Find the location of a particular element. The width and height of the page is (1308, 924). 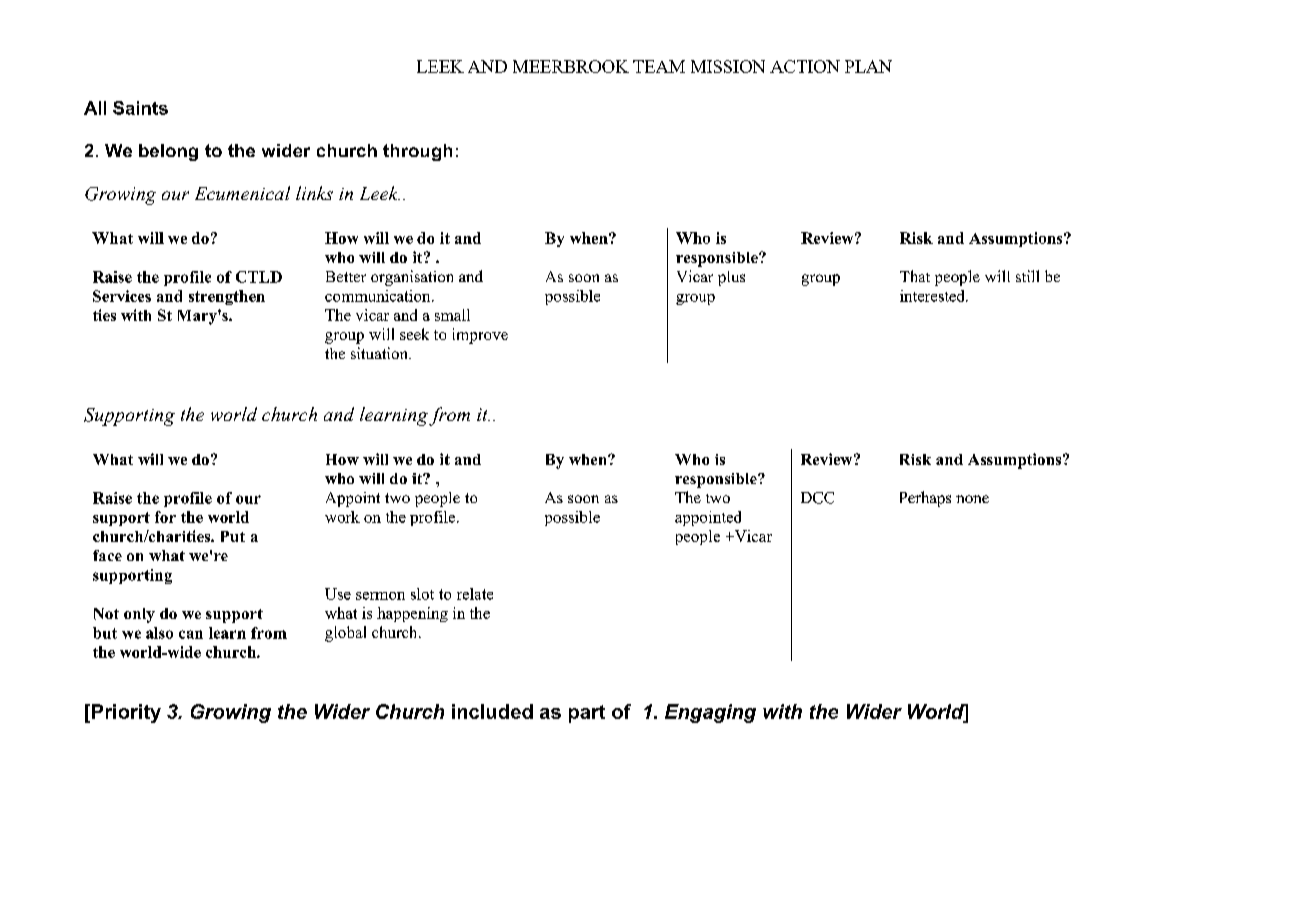

PLAN is located at coordinates (868, 66).
